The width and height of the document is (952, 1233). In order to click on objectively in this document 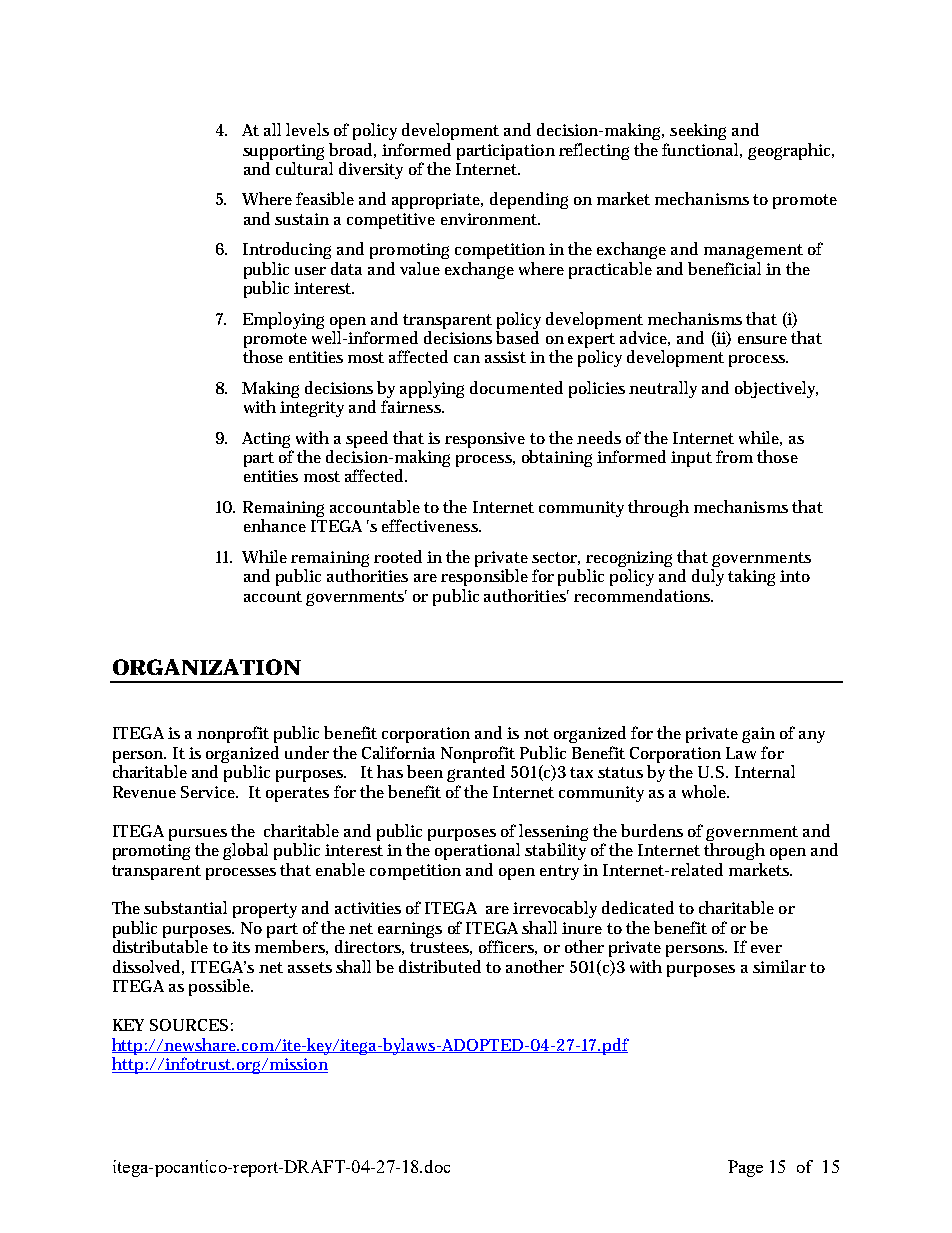, I will do `click(776, 389)`.
